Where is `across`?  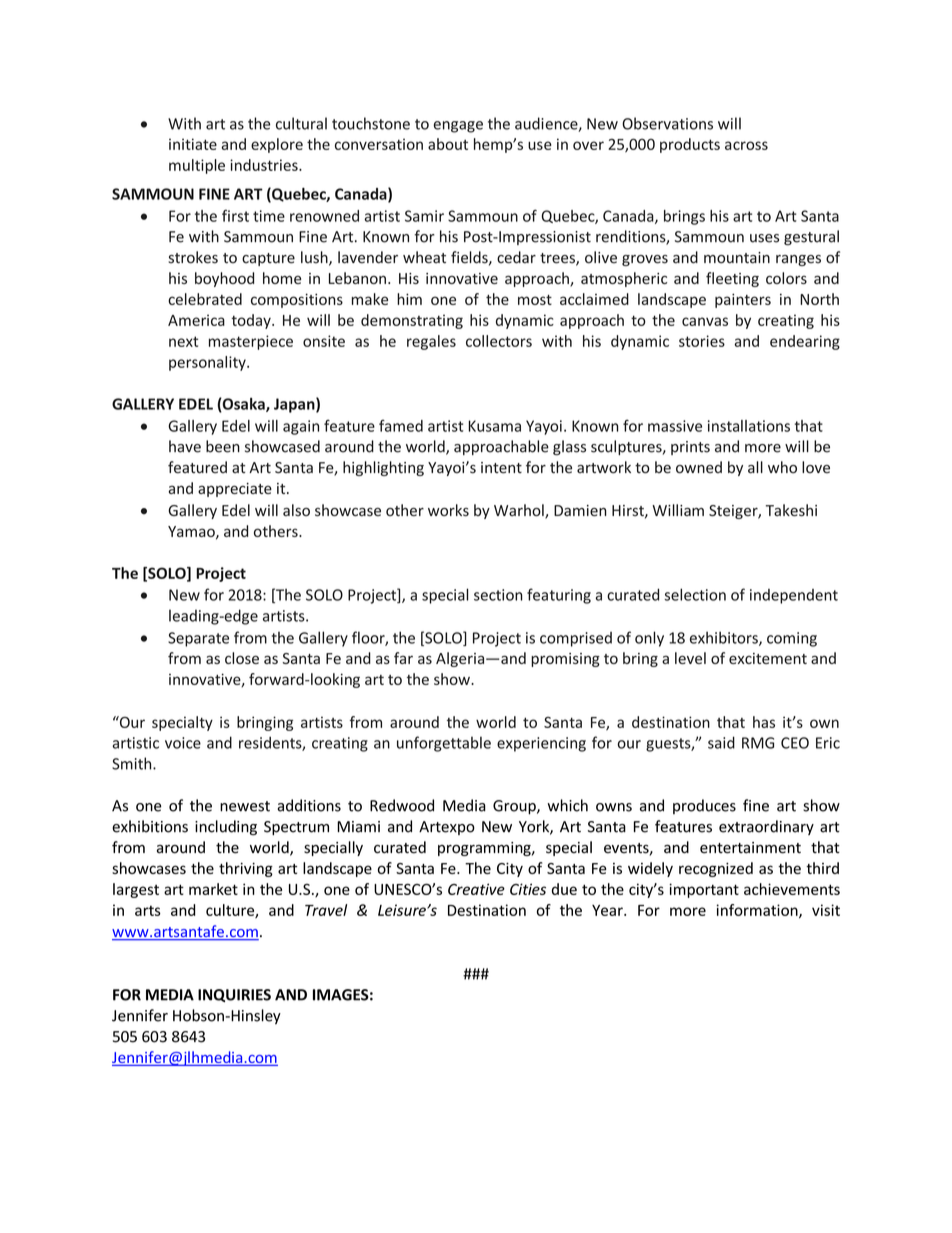 across is located at coordinates (746, 145).
